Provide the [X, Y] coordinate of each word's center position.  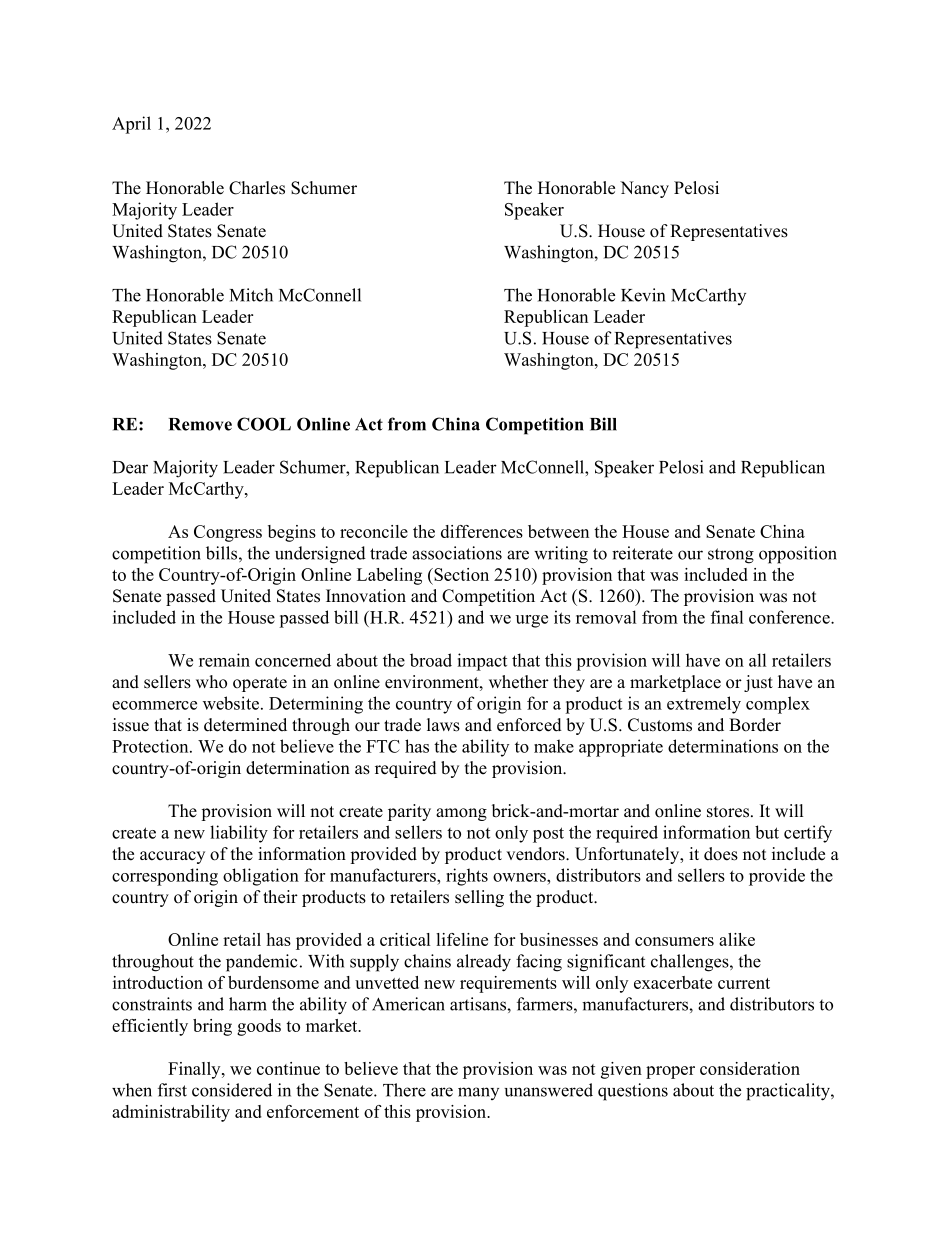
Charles [257, 188]
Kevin [643, 295]
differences [482, 531]
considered [232, 1090]
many [478, 1093]
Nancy [644, 189]
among [461, 814]
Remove [200, 424]
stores [729, 812]
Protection [151, 746]
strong [731, 556]
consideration [750, 1068]
